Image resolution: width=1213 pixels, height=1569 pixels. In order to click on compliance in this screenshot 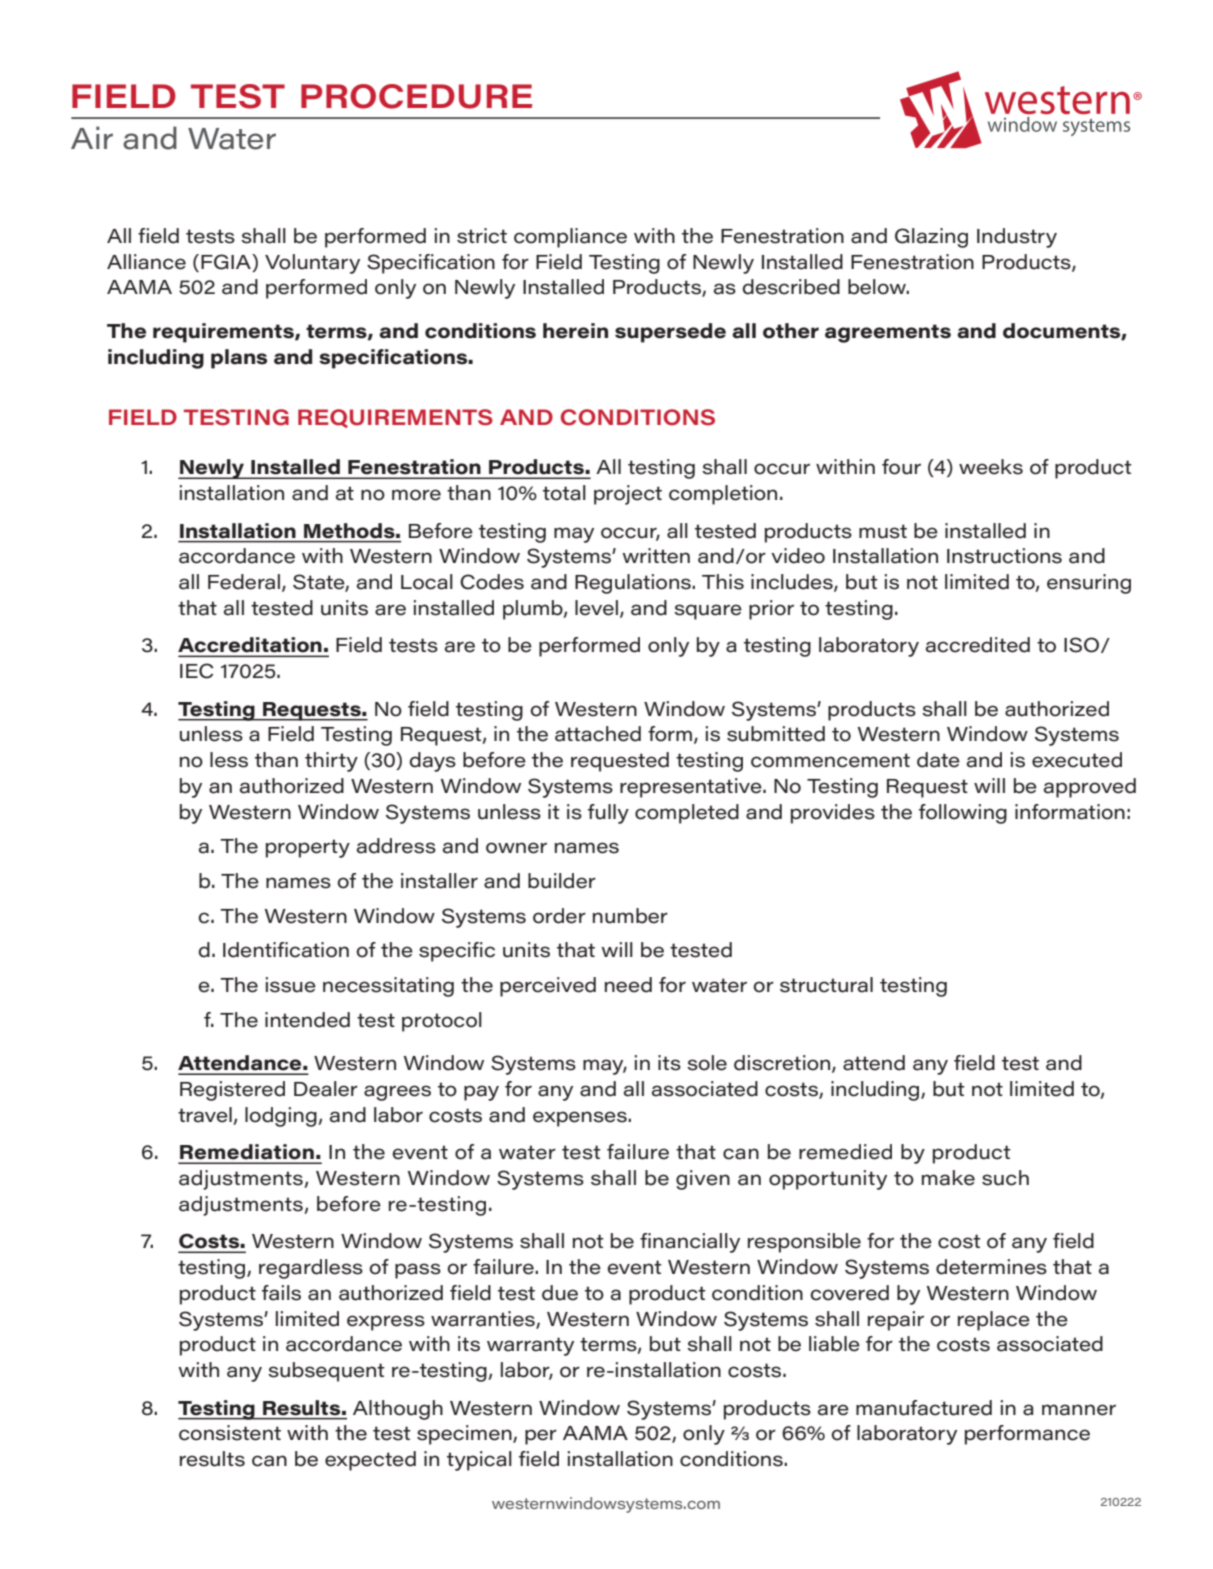, I will do `click(570, 238)`.
